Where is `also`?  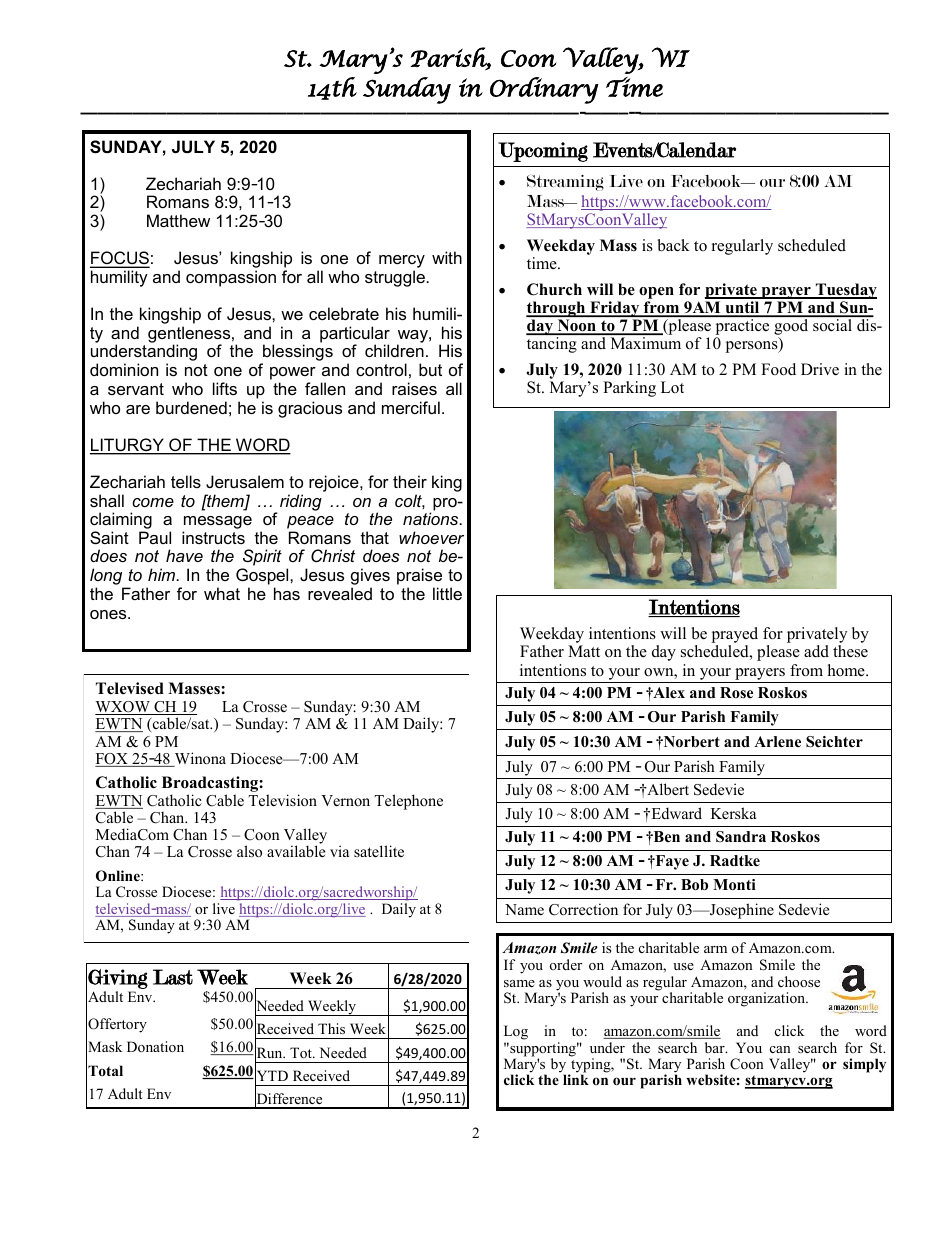 also is located at coordinates (249, 851).
